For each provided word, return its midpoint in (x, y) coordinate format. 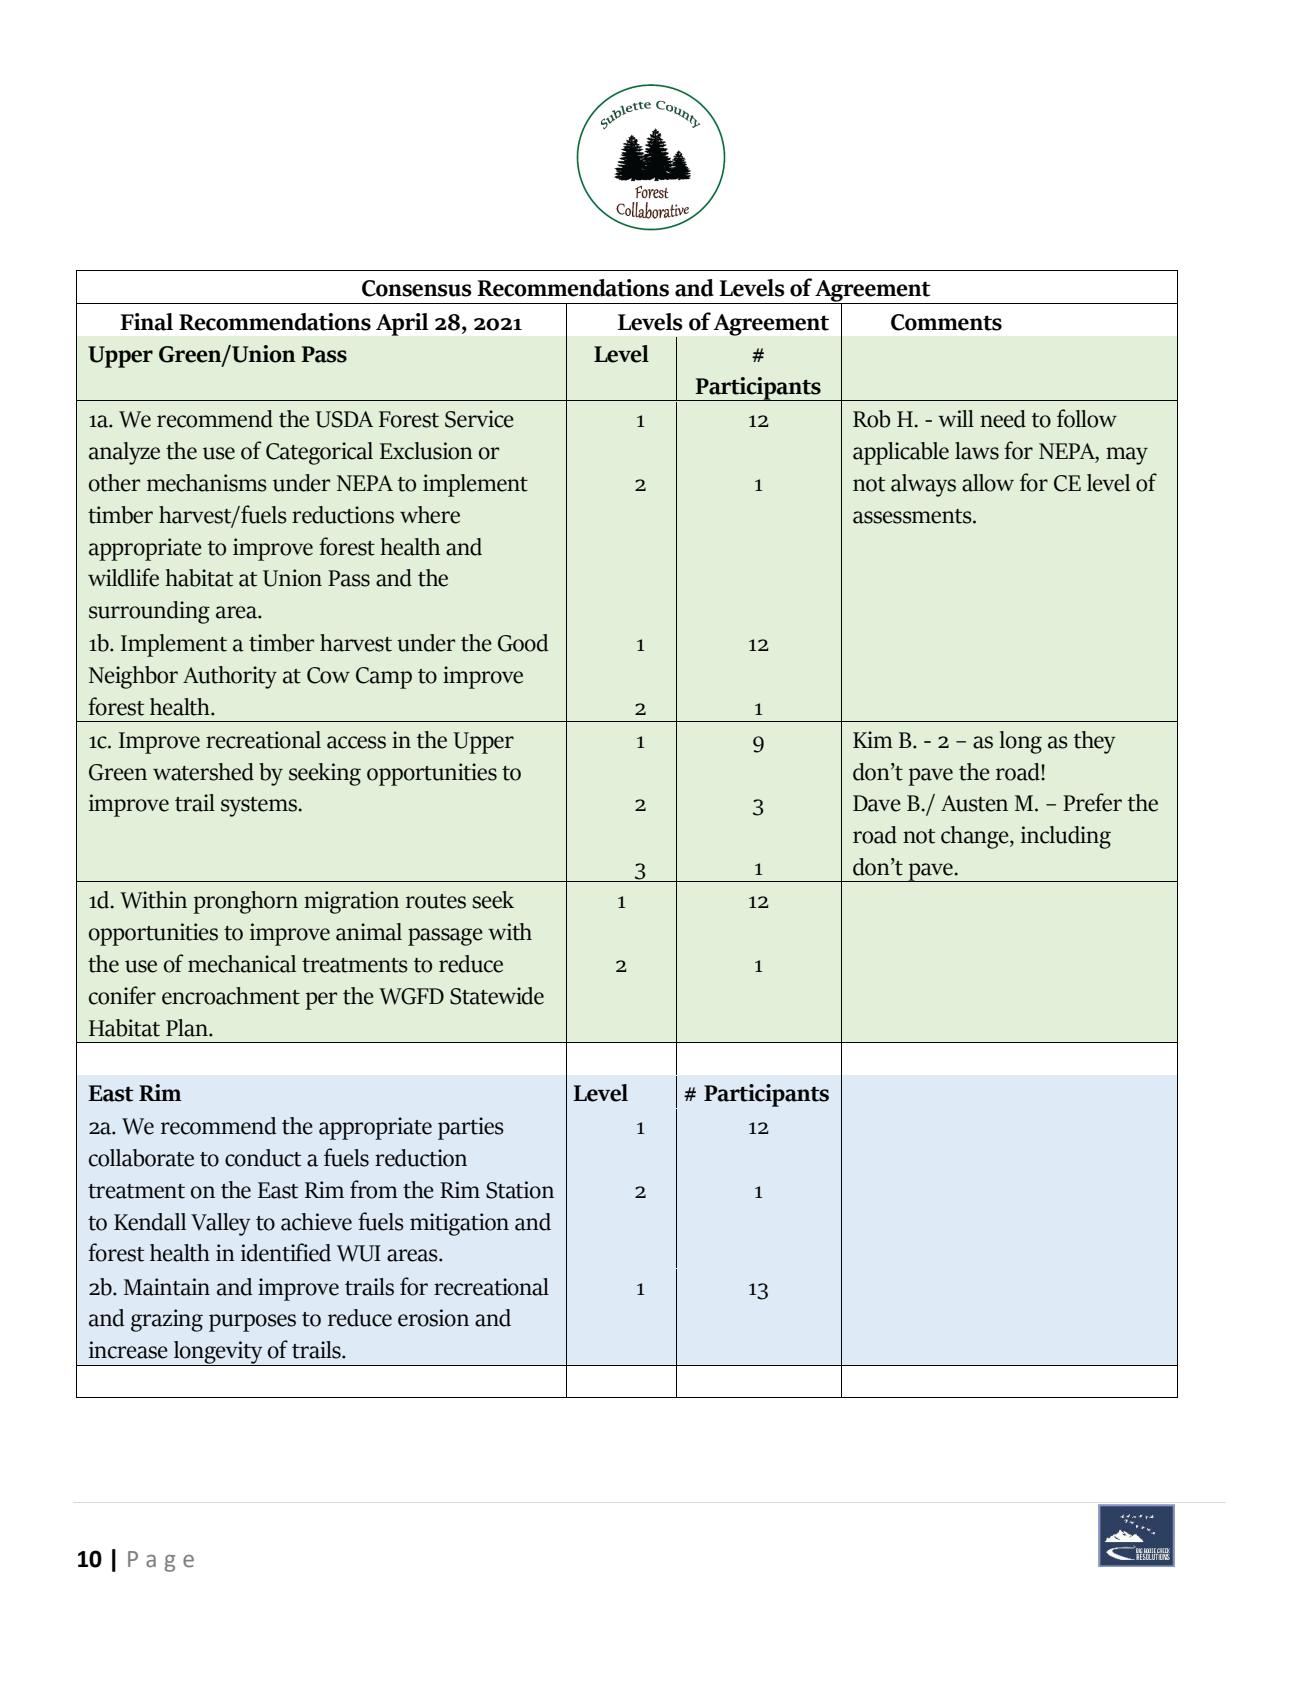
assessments (913, 516)
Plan (188, 1028)
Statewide (497, 996)
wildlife (123, 577)
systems (260, 807)
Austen (974, 803)
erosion (433, 1318)
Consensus (417, 288)
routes (436, 901)
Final (146, 322)
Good (523, 643)
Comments (946, 322)
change (976, 837)
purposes (252, 1323)
